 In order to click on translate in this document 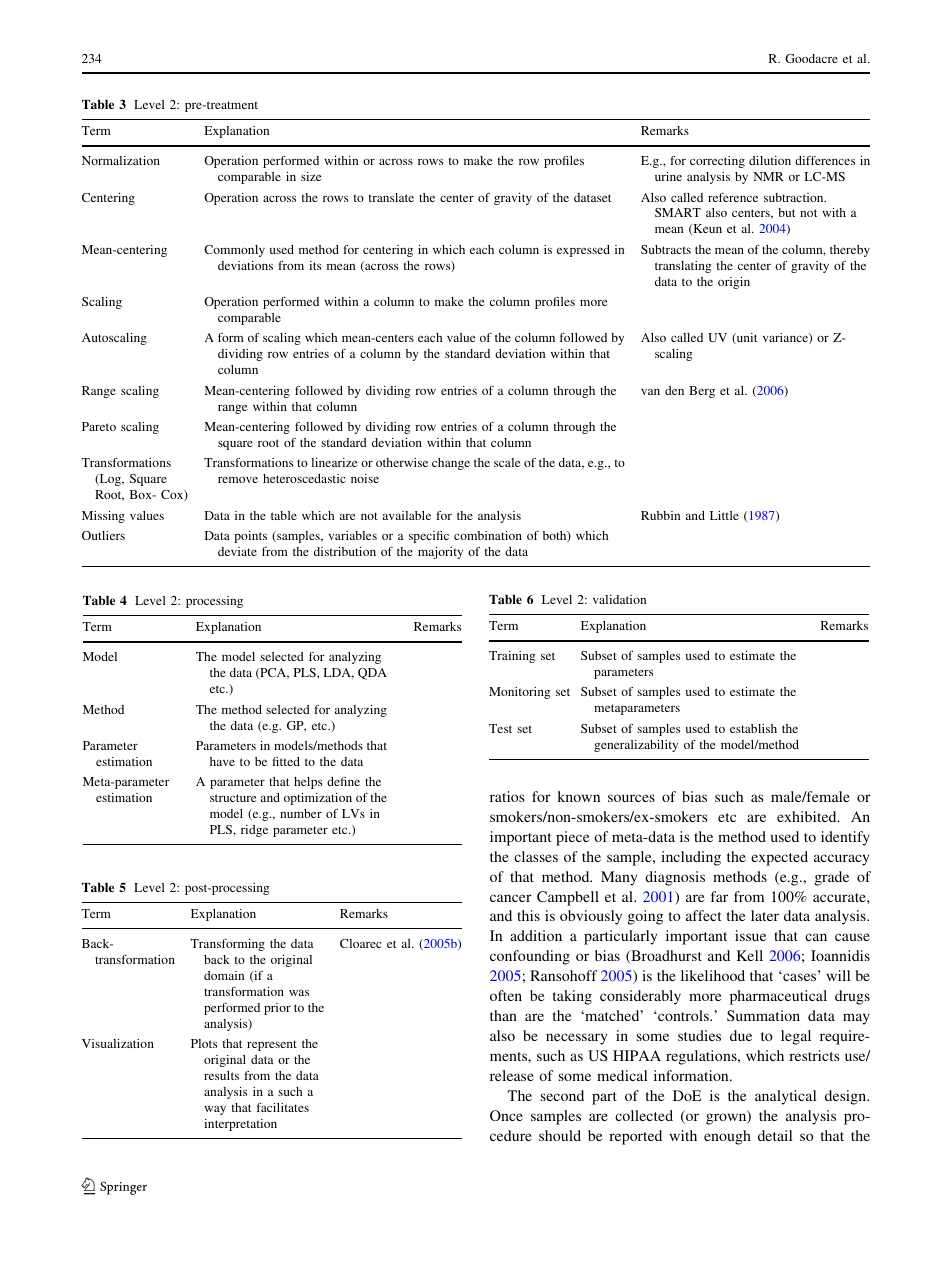, I will do `click(391, 197)`.
